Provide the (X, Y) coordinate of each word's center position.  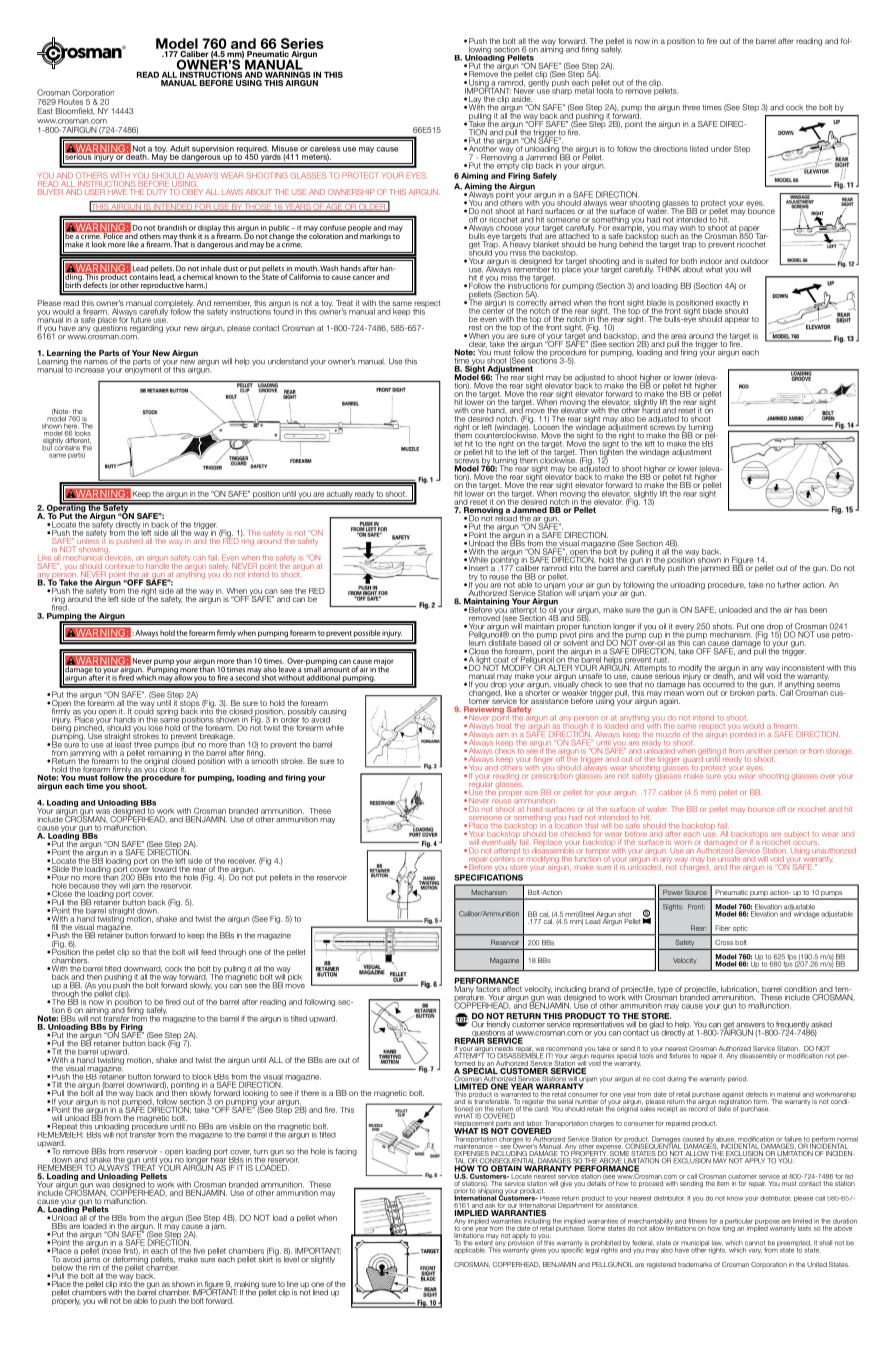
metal (584, 89)
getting (709, 753)
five (199, 1251)
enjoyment (143, 369)
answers (751, 1026)
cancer (364, 277)
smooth (264, 760)
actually (339, 496)
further (788, 585)
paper (750, 230)
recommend (564, 1050)
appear (737, 320)
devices (119, 556)
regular (480, 785)
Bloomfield (75, 111)
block (202, 1077)
